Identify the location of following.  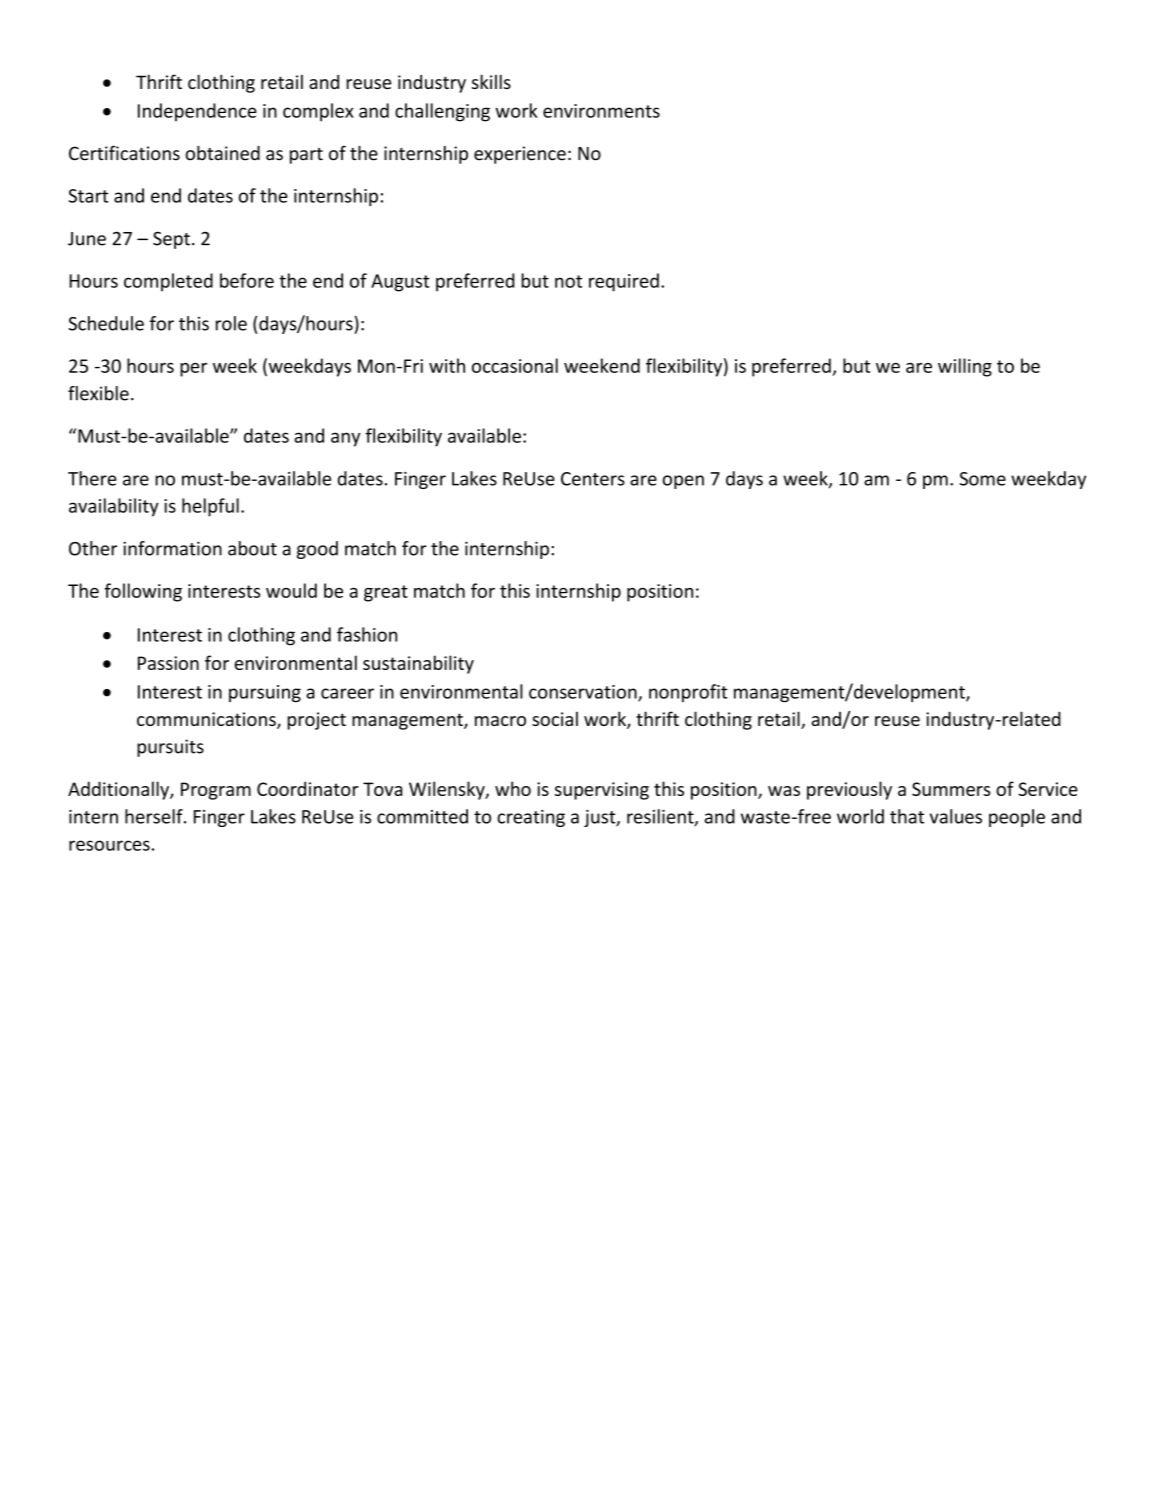
(143, 592).
